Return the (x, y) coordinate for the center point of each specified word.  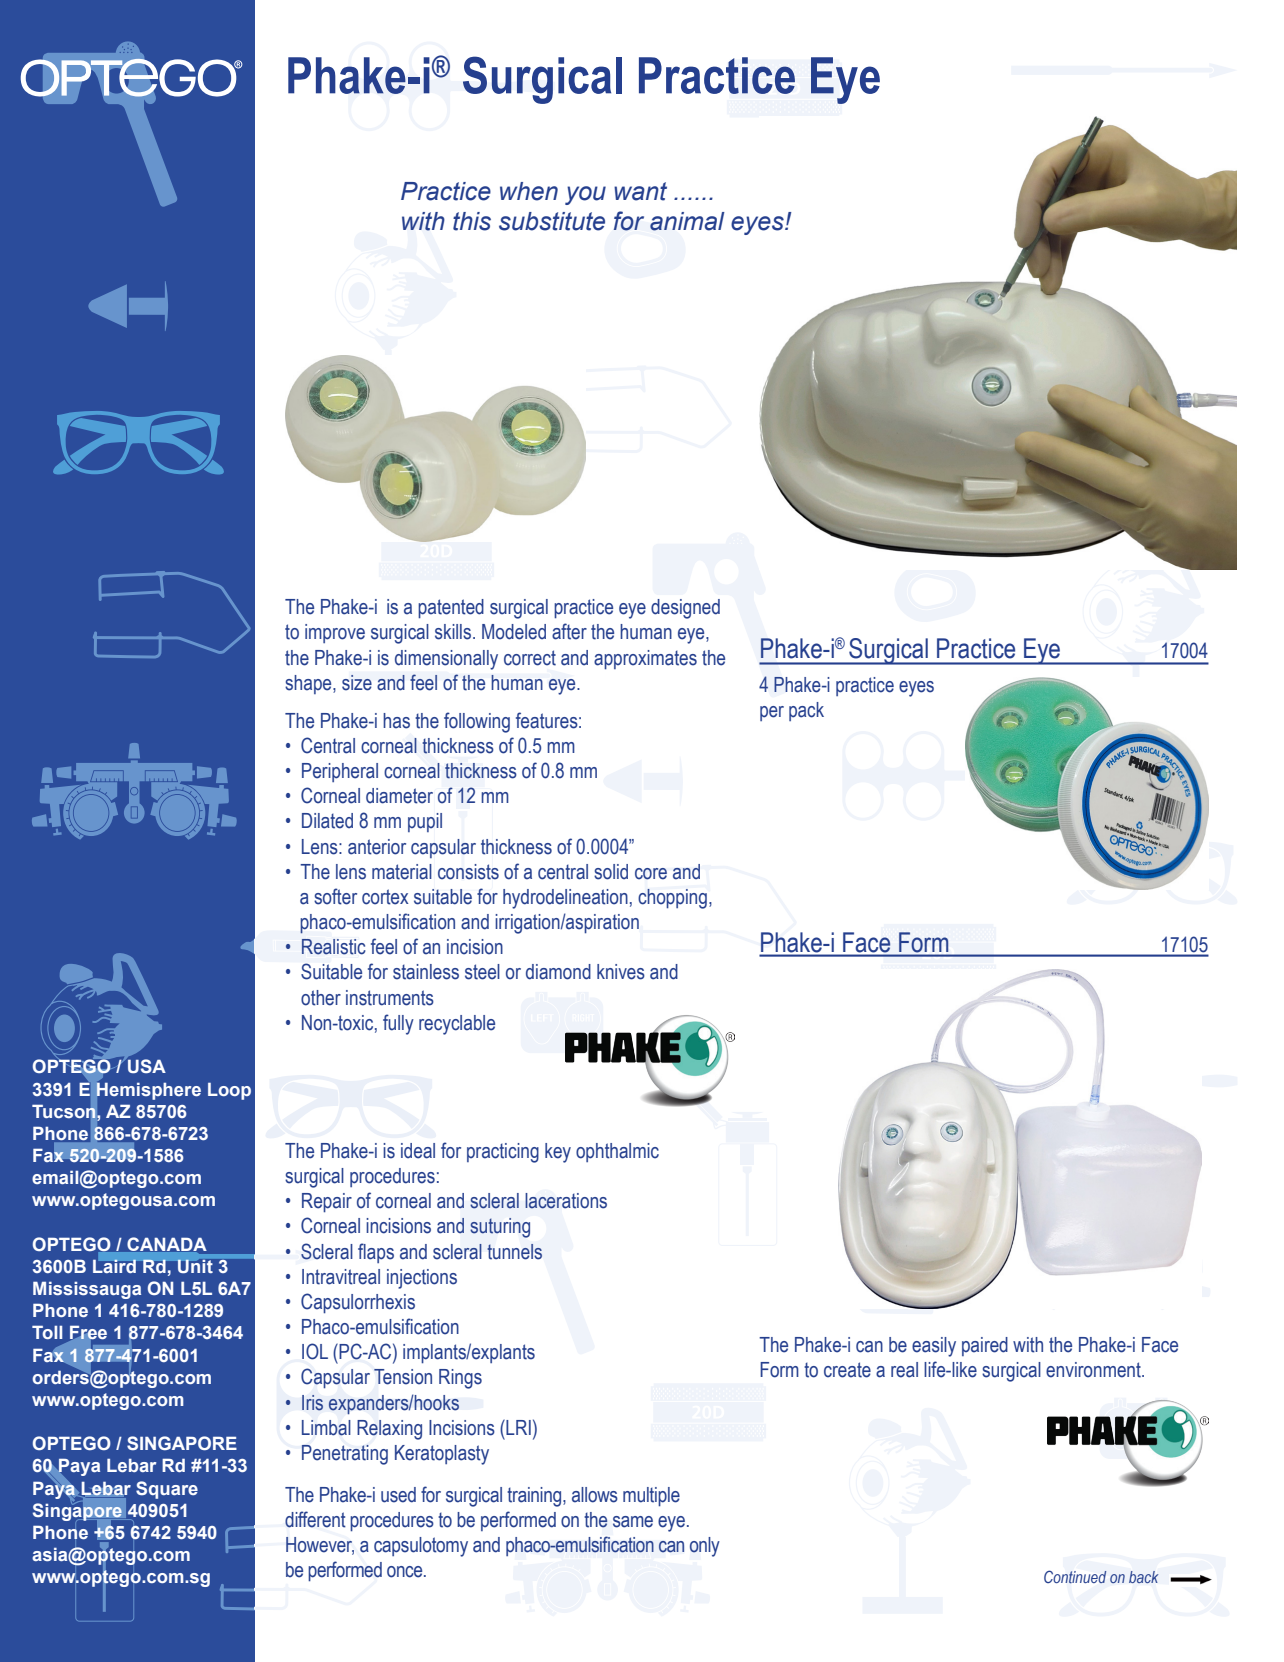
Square (167, 1490)
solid (611, 872)
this (472, 221)
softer (335, 896)
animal (687, 221)
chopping (672, 899)
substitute (552, 221)
